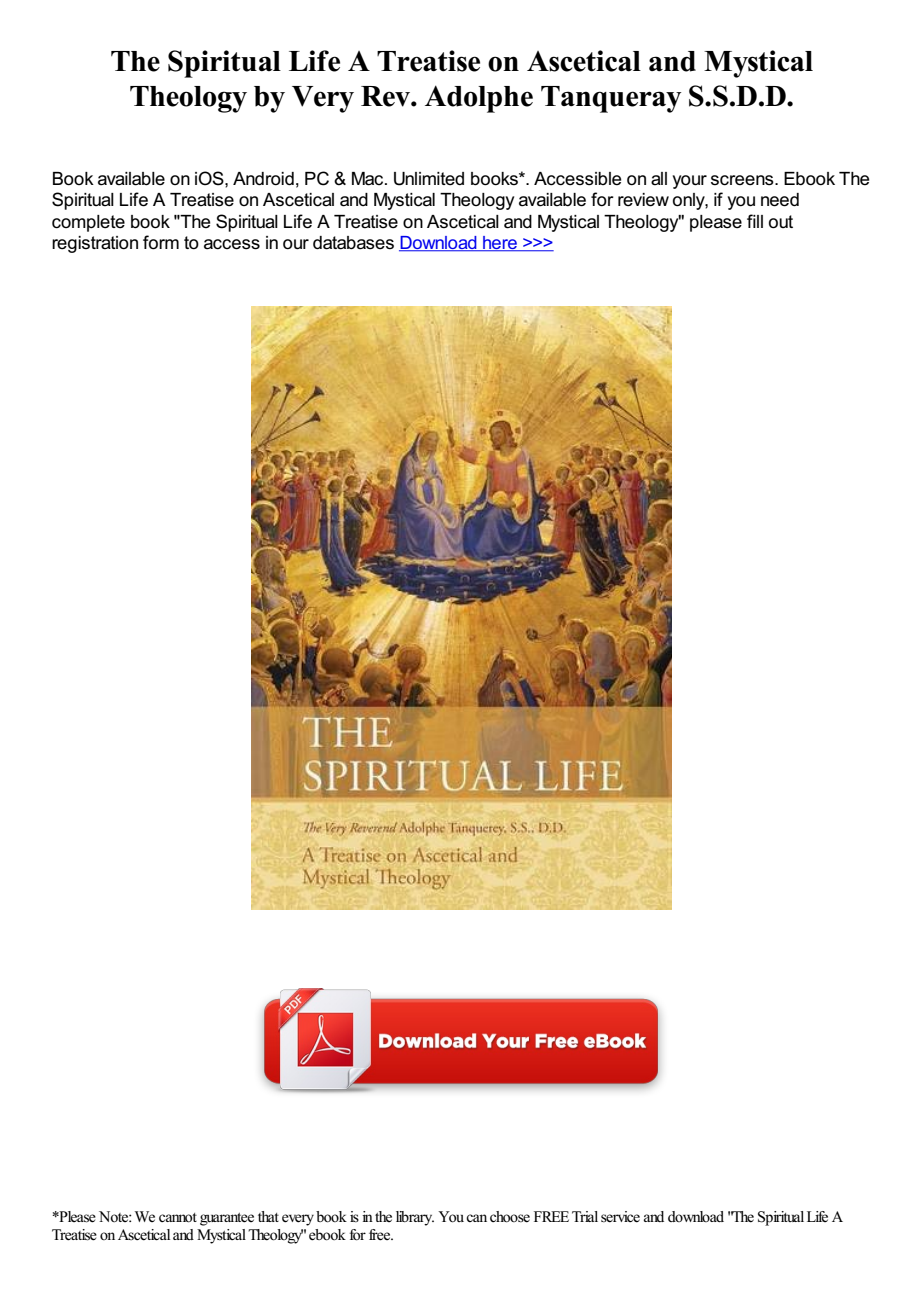 The width and height of the document is (924, 1308). I want to click on review, so click(643, 200).
